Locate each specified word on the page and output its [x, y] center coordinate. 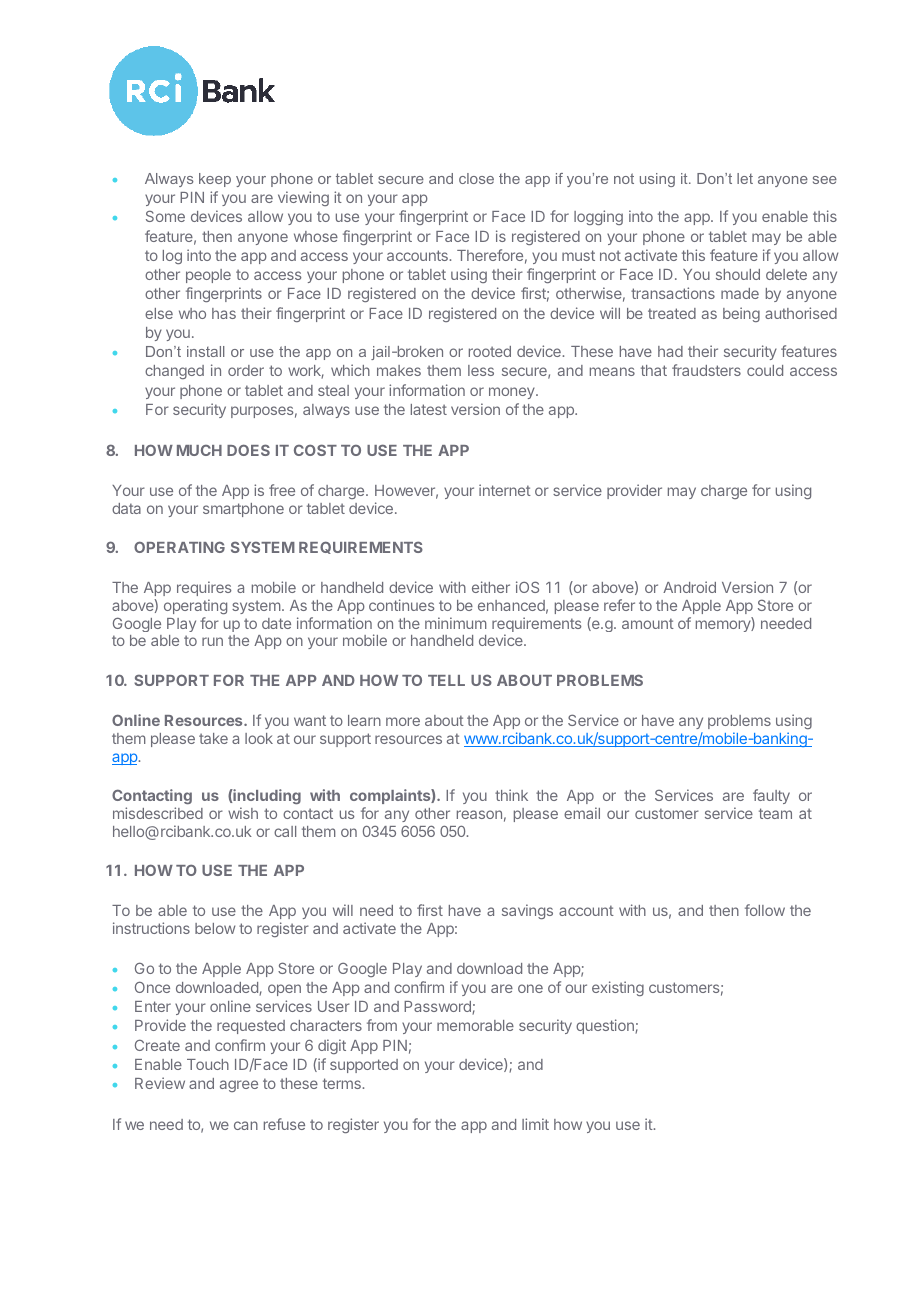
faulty [771, 796]
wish [243, 813]
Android [689, 587]
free [282, 490]
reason [479, 814]
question [606, 1026]
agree [239, 1086]
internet [505, 490]
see [825, 180]
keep [215, 180]
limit [535, 1124]
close [476, 178]
